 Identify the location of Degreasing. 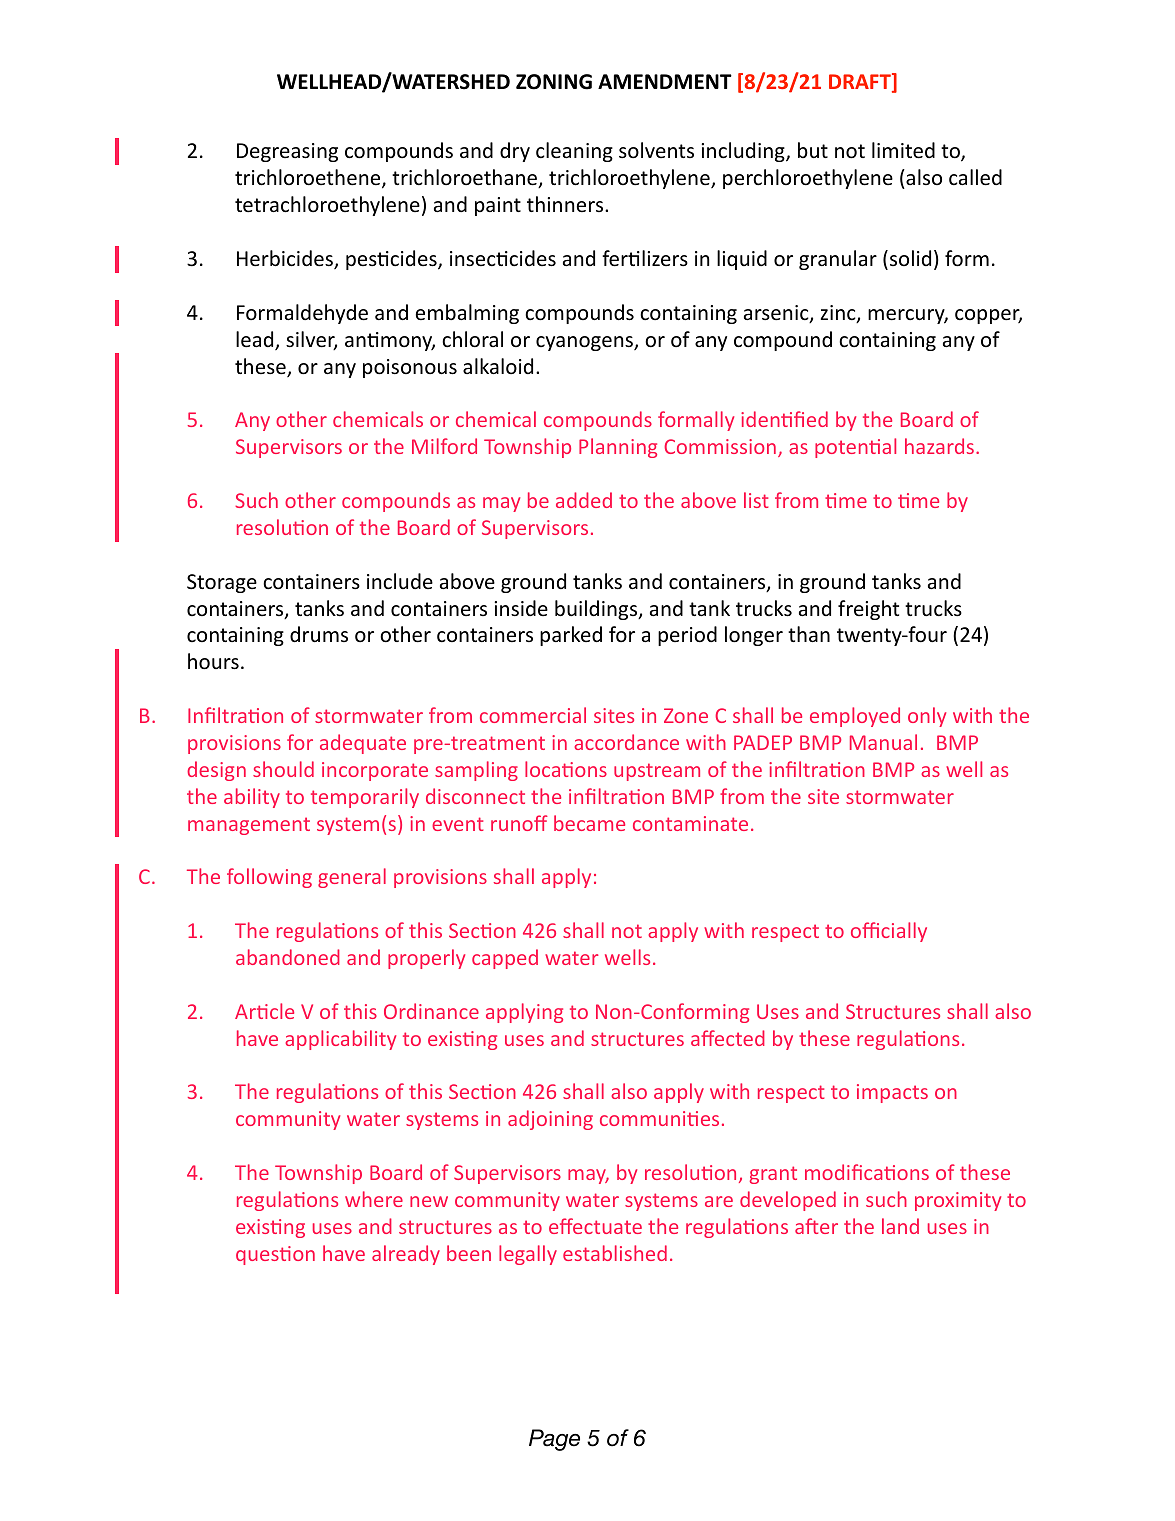
(287, 152).
